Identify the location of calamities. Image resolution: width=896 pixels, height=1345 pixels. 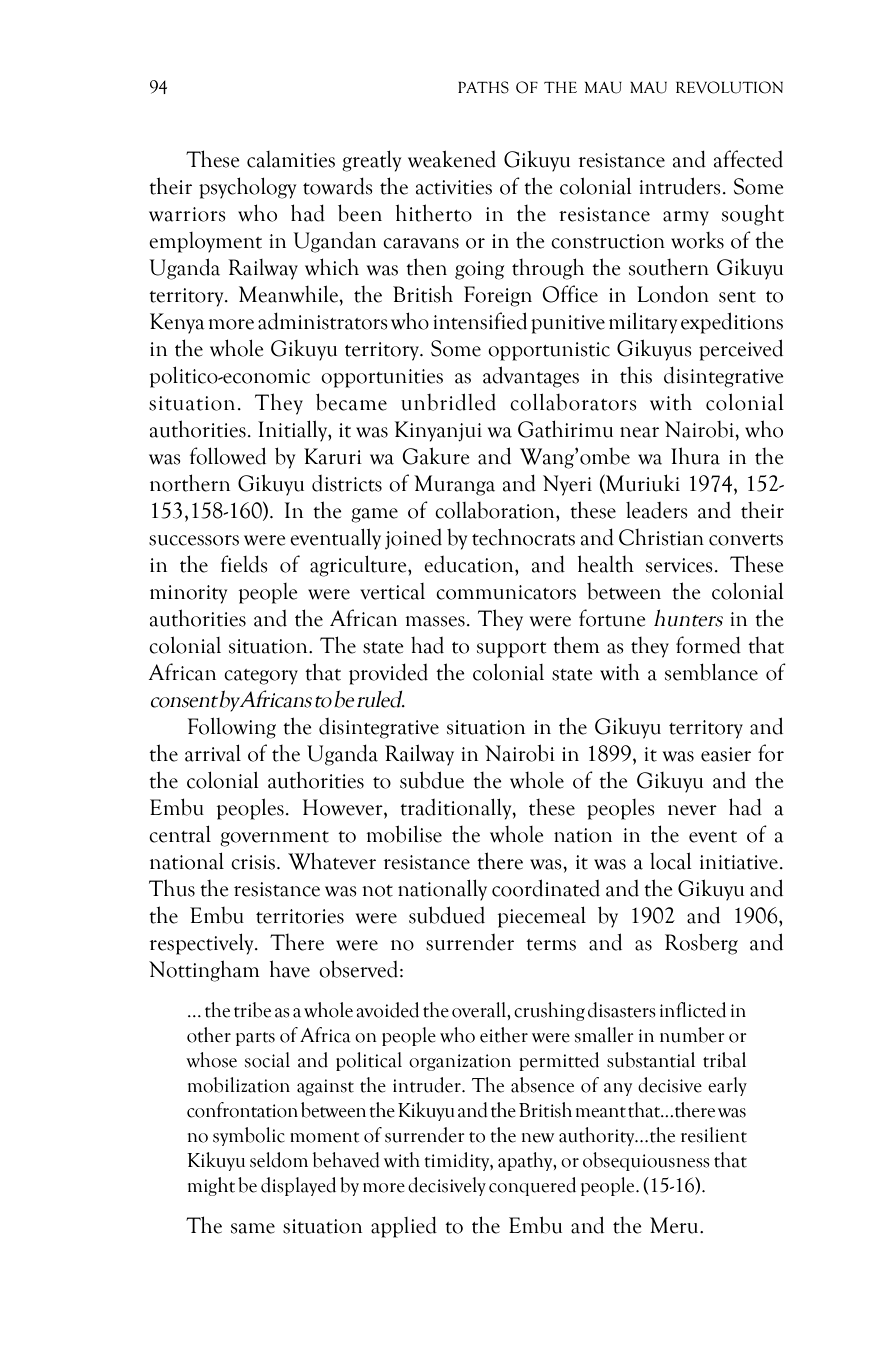
(291, 159).
